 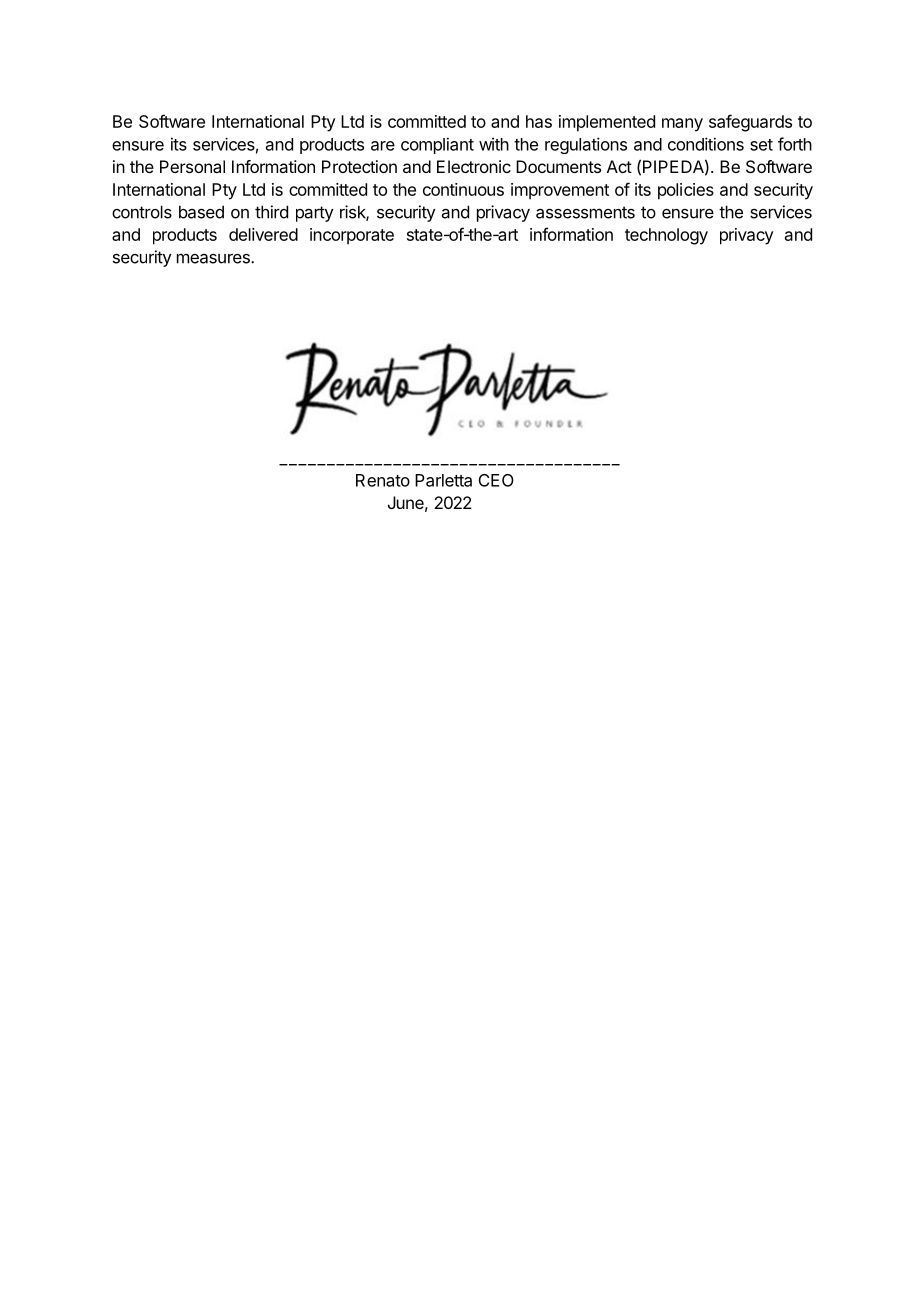 What do you see at coordinates (496, 480) in the screenshot?
I see `CEO` at bounding box center [496, 480].
